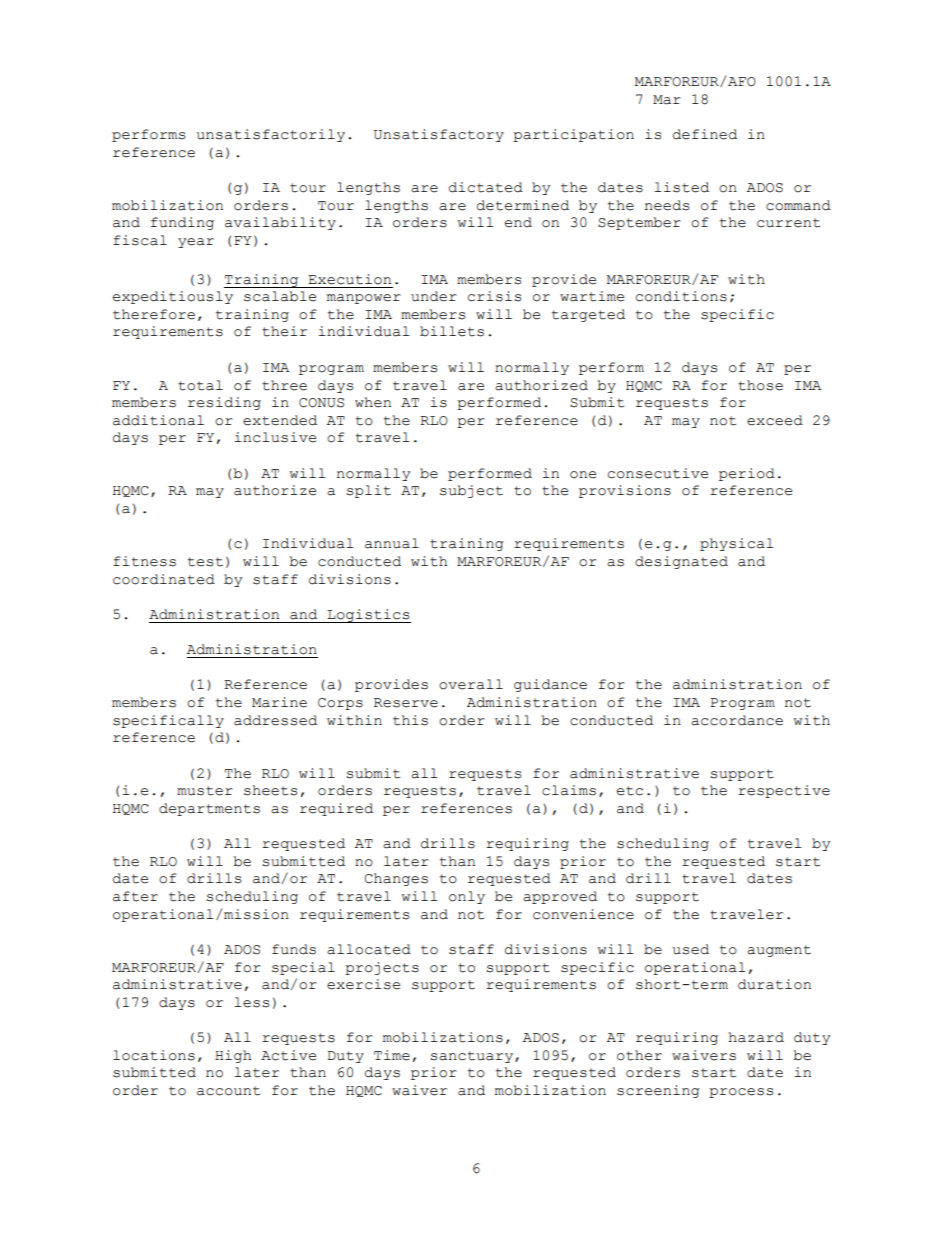 Image resolution: width=952 pixels, height=1233 pixels. What do you see at coordinates (471, 491) in the image?
I see `subject` at bounding box center [471, 491].
